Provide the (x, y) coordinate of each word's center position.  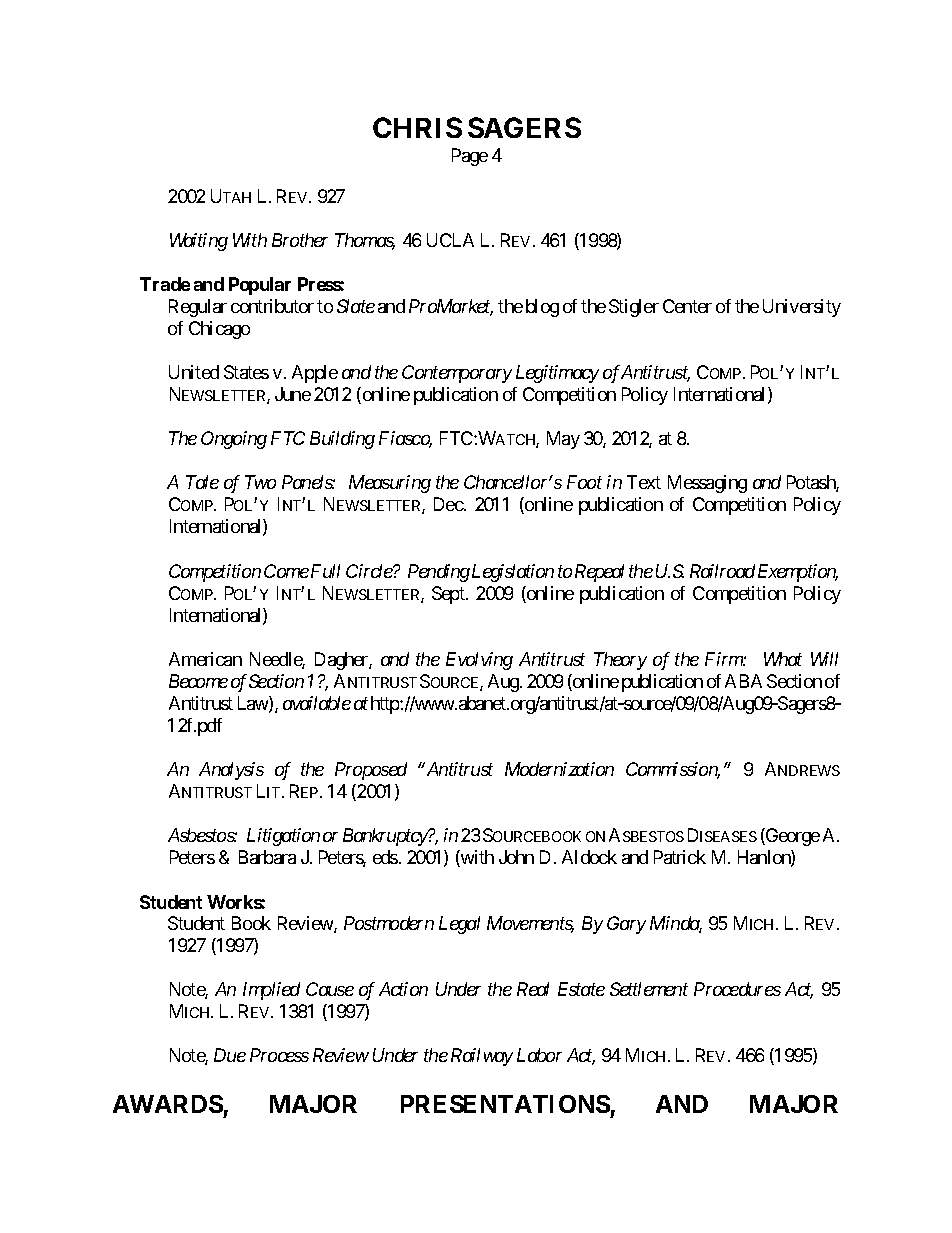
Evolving (479, 661)
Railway (482, 1057)
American (205, 659)
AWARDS (168, 1104)
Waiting (199, 242)
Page (470, 157)
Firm (724, 659)
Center (687, 306)
